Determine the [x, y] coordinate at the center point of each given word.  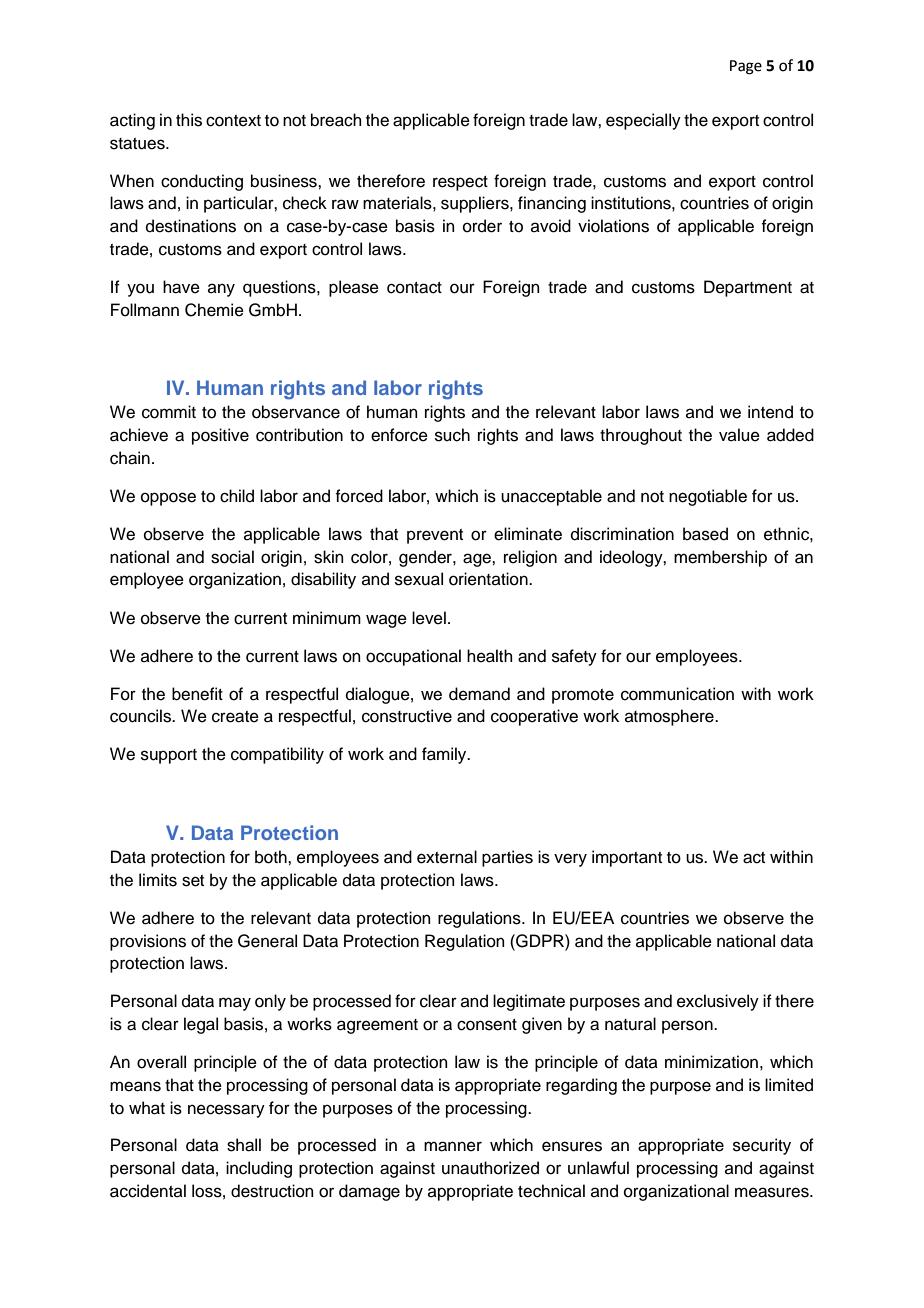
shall [244, 1145]
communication [677, 694]
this [189, 120]
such [452, 435]
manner [453, 1146]
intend [770, 412]
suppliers [476, 204]
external [447, 857]
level [429, 618]
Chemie [214, 310]
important [627, 858]
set [193, 881]
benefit [197, 694]
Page [746, 67]
